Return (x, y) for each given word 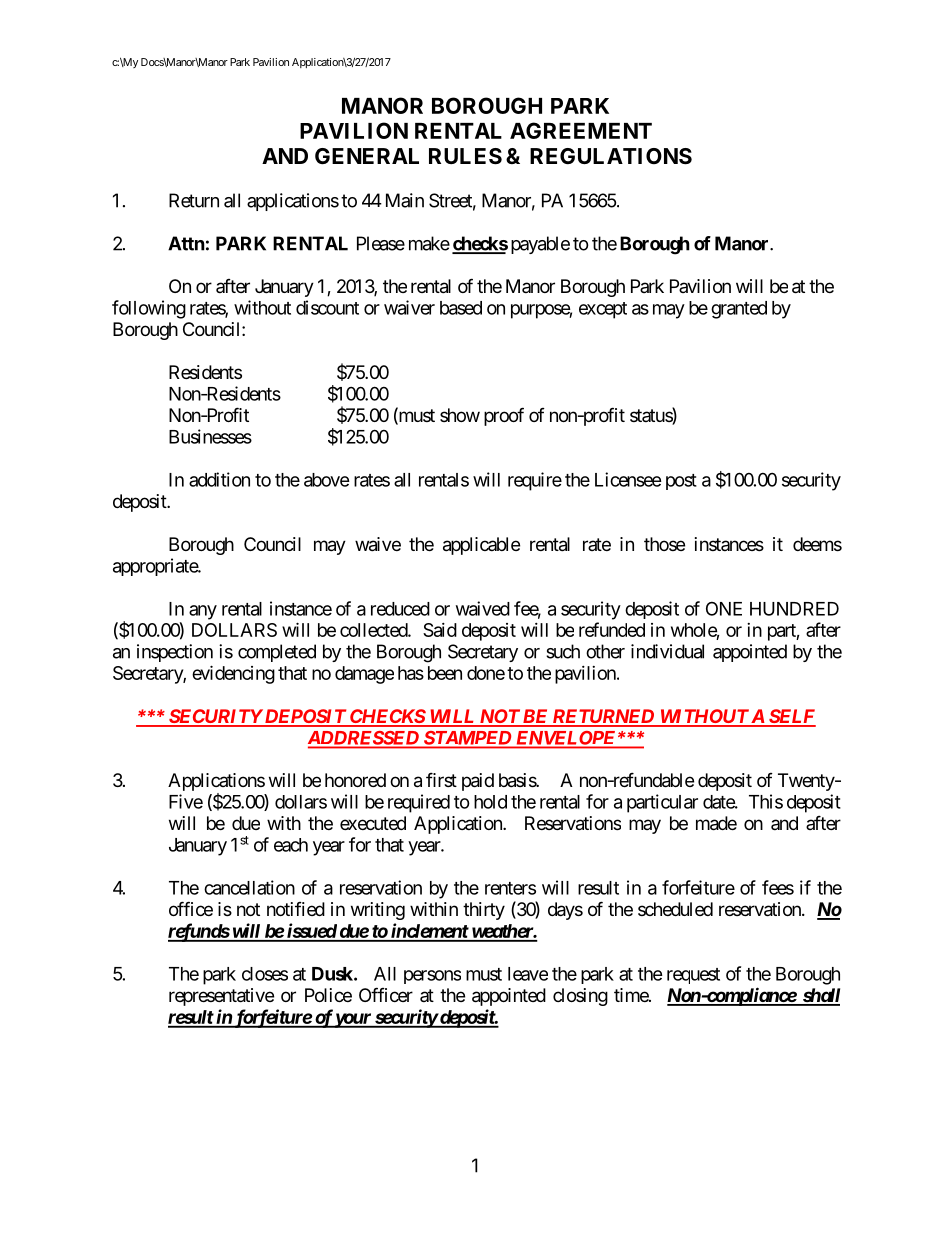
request (693, 976)
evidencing (233, 674)
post (681, 482)
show (460, 415)
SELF (791, 717)
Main (405, 200)
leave (528, 974)
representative (221, 997)
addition (219, 479)
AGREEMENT (581, 130)
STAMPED (467, 738)
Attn (186, 243)
